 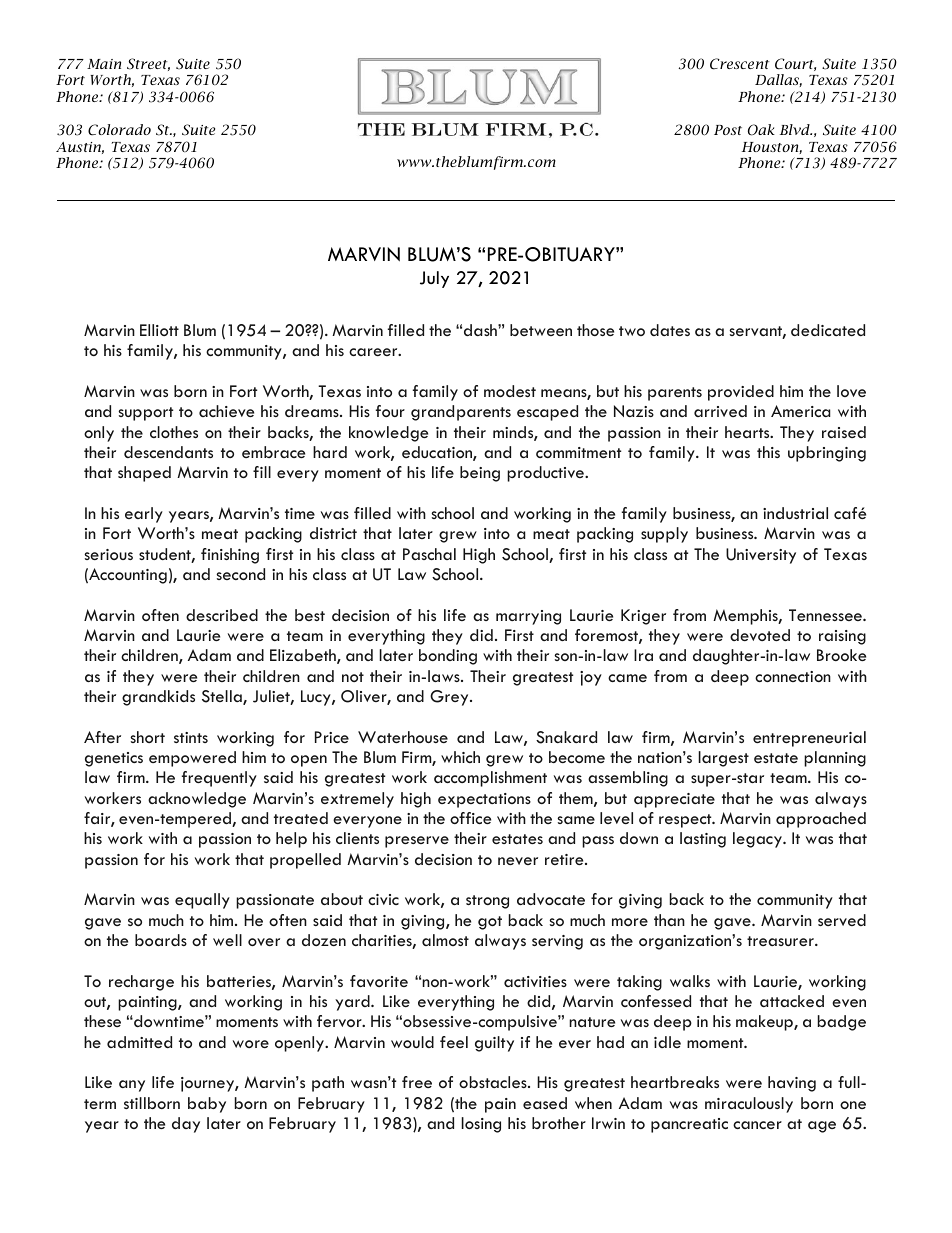 What do you see at coordinates (758, 840) in the image?
I see `legacy` at bounding box center [758, 840].
